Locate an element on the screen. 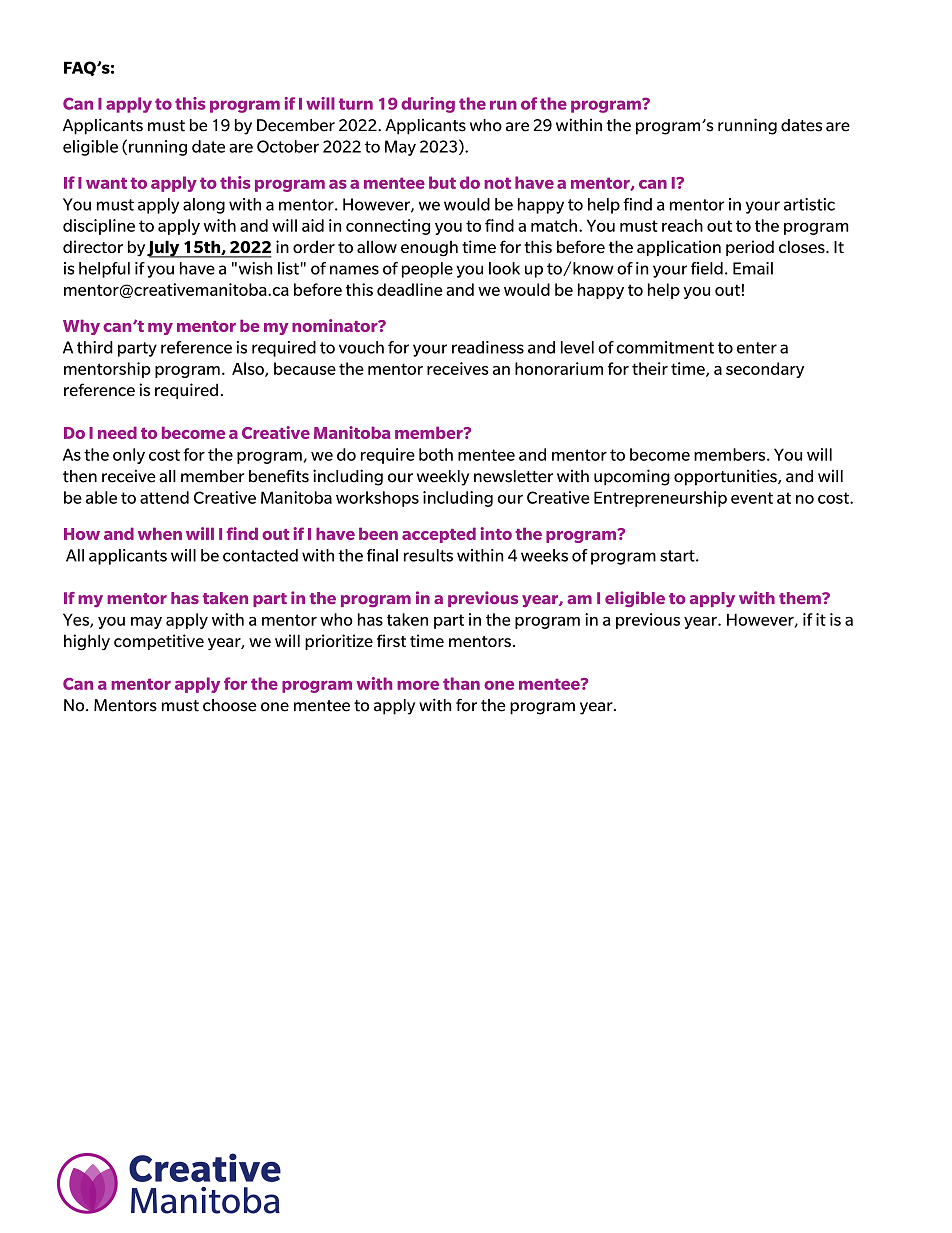  than is located at coordinates (461, 683).
